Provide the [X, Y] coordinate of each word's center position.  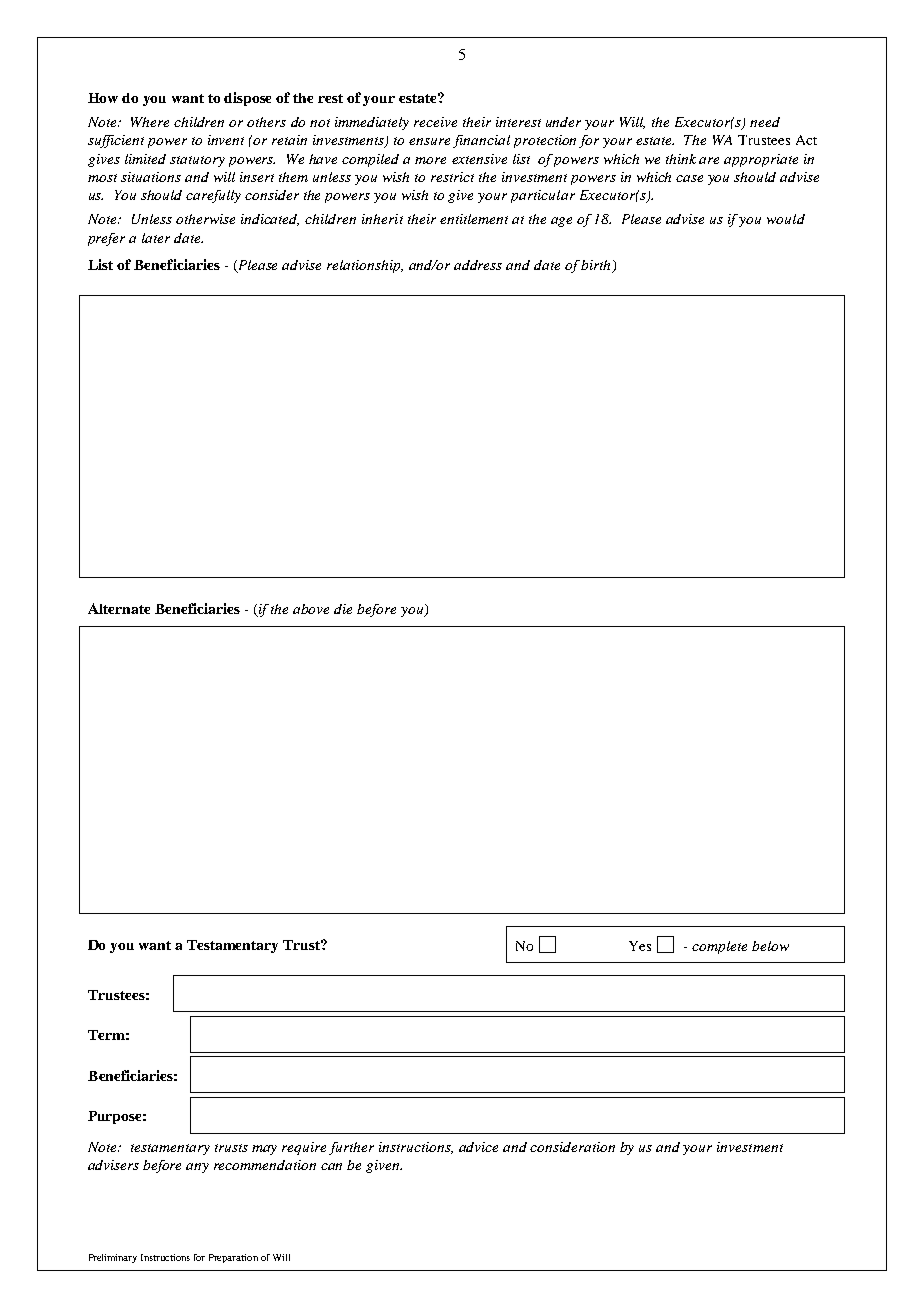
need [765, 122]
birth [595, 265]
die [343, 609]
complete [719, 947]
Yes [640, 946]
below [770, 946]
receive [435, 122]
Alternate [119, 608]
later [156, 238]
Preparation [233, 1258]
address [478, 265]
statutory [197, 161]
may [264, 1150]
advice [478, 1147]
